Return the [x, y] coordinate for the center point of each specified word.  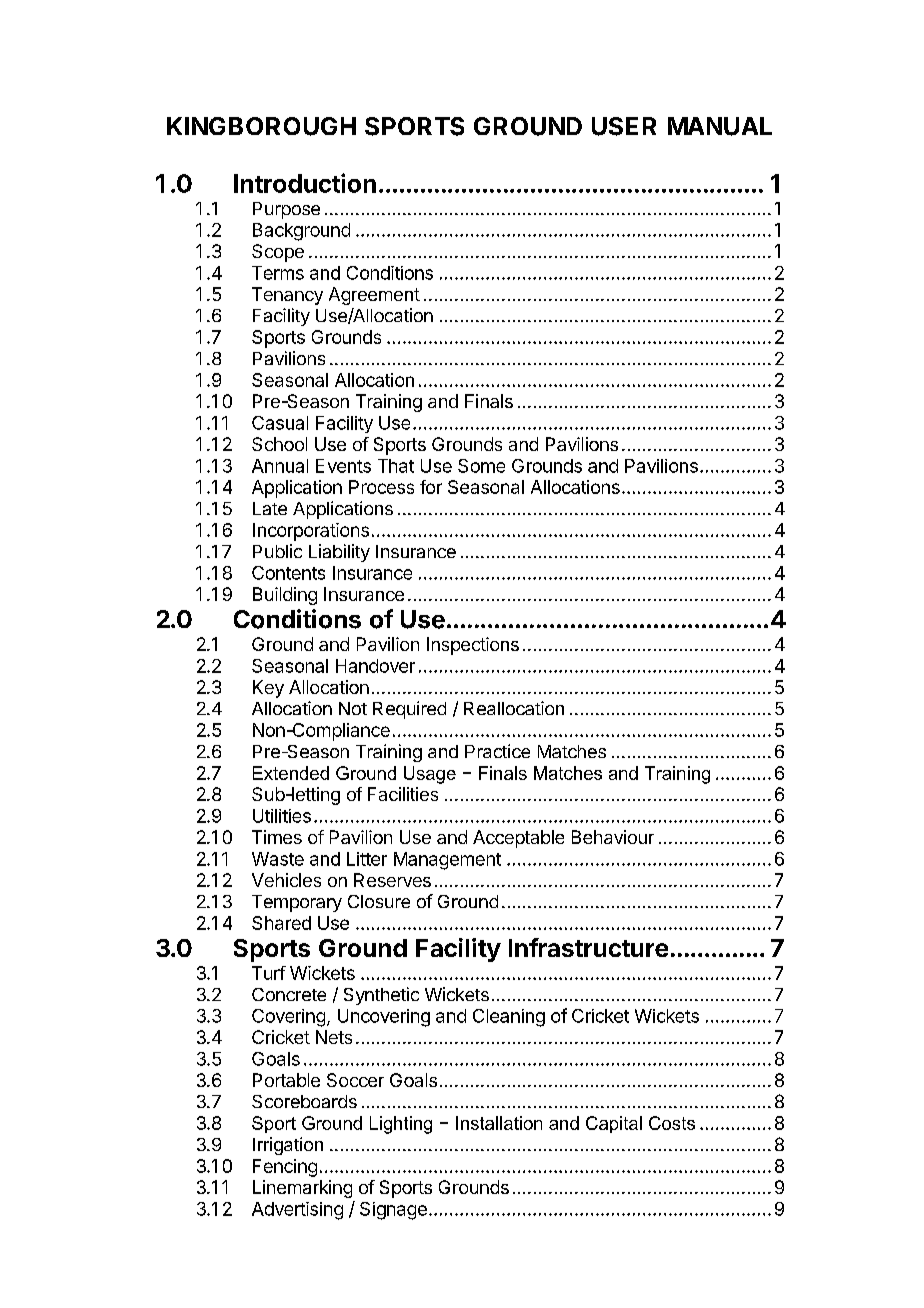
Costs [672, 1123]
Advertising [297, 1211]
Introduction [305, 183]
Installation [499, 1123]
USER [624, 126]
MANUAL [720, 126]
